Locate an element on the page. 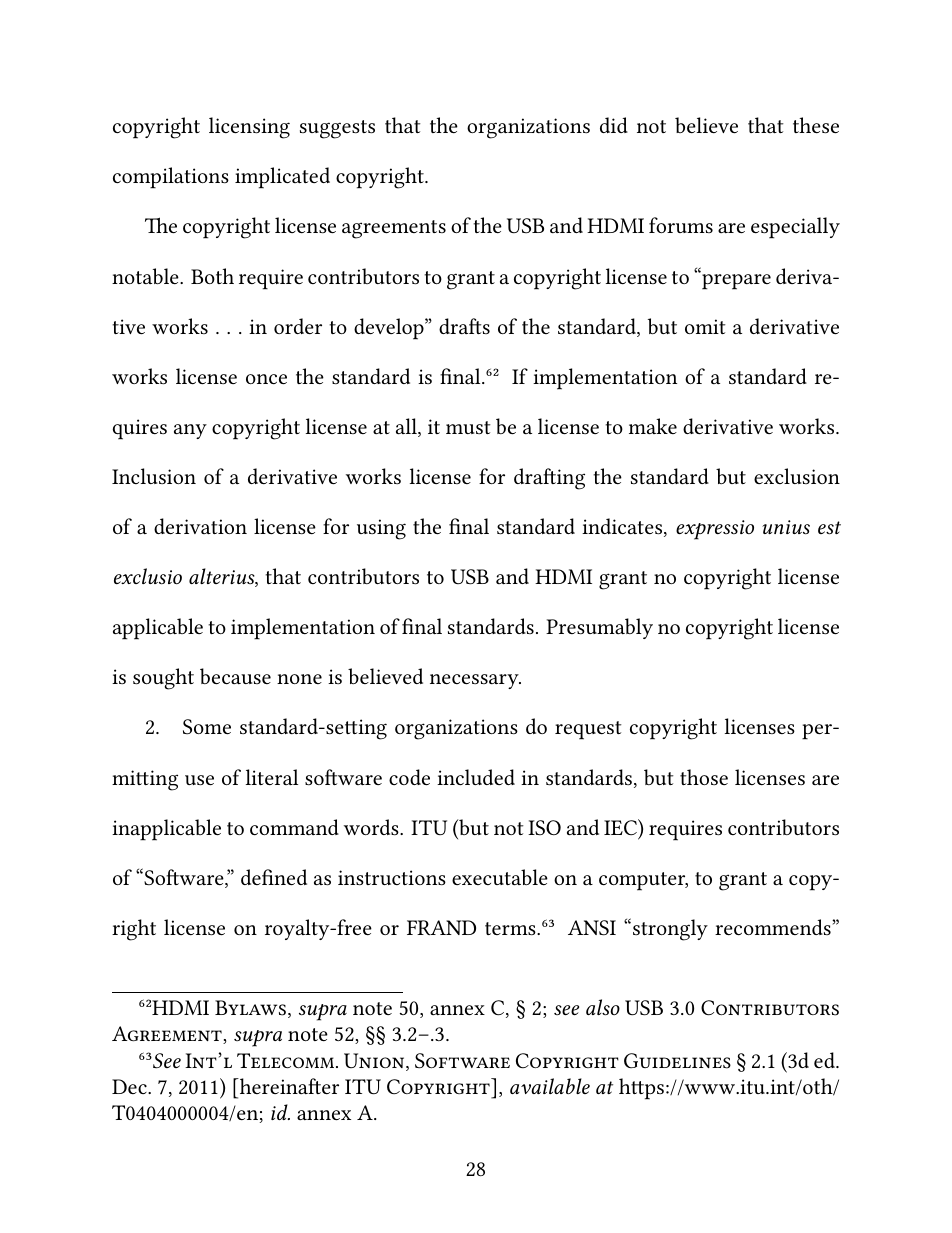 The height and width of the image is (1233, 952). Bylaws is located at coordinates (250, 1008).
